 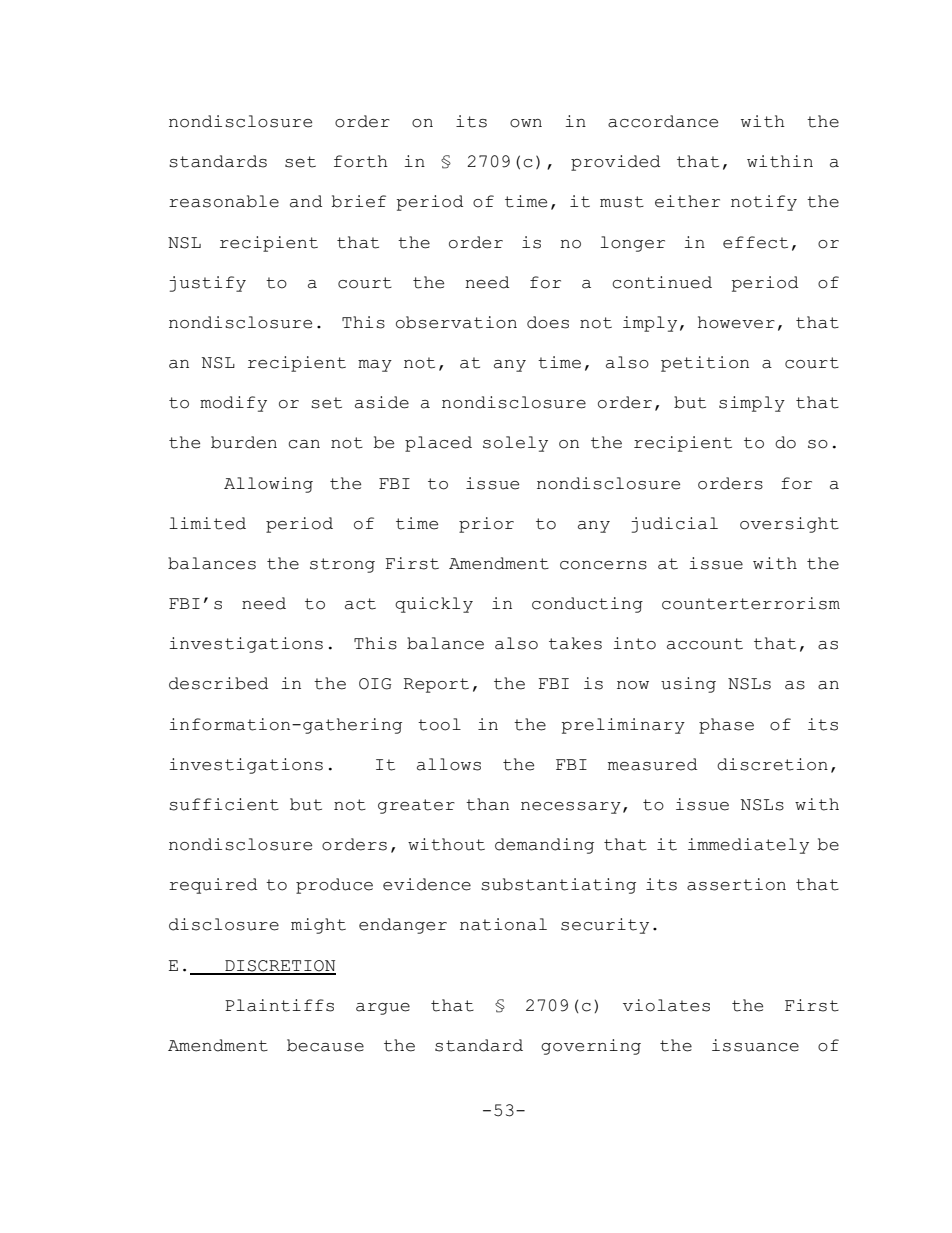 What do you see at coordinates (526, 123) in the page?
I see `own` at bounding box center [526, 123].
